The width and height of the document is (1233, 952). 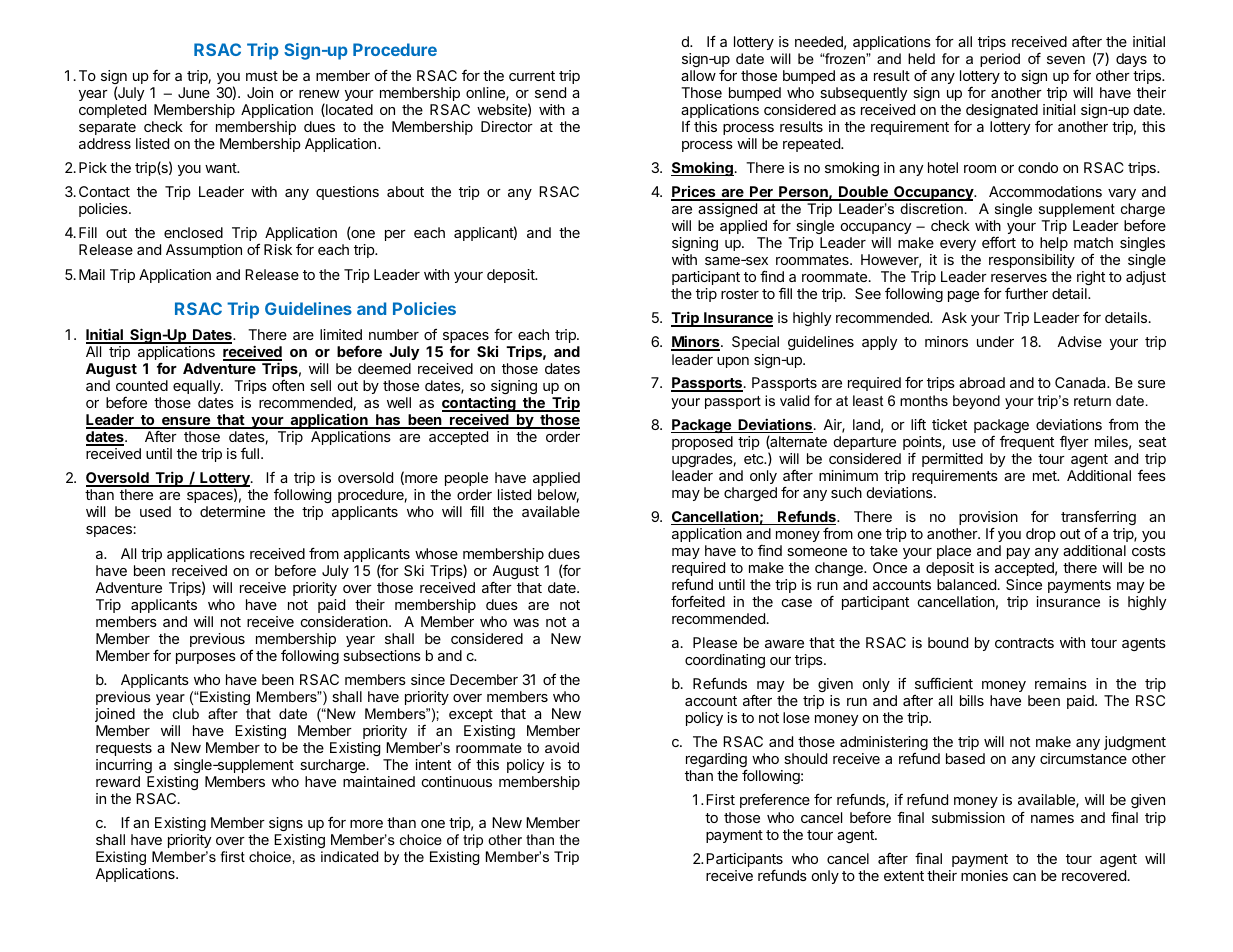 I want to click on coordinating, so click(x=725, y=661).
